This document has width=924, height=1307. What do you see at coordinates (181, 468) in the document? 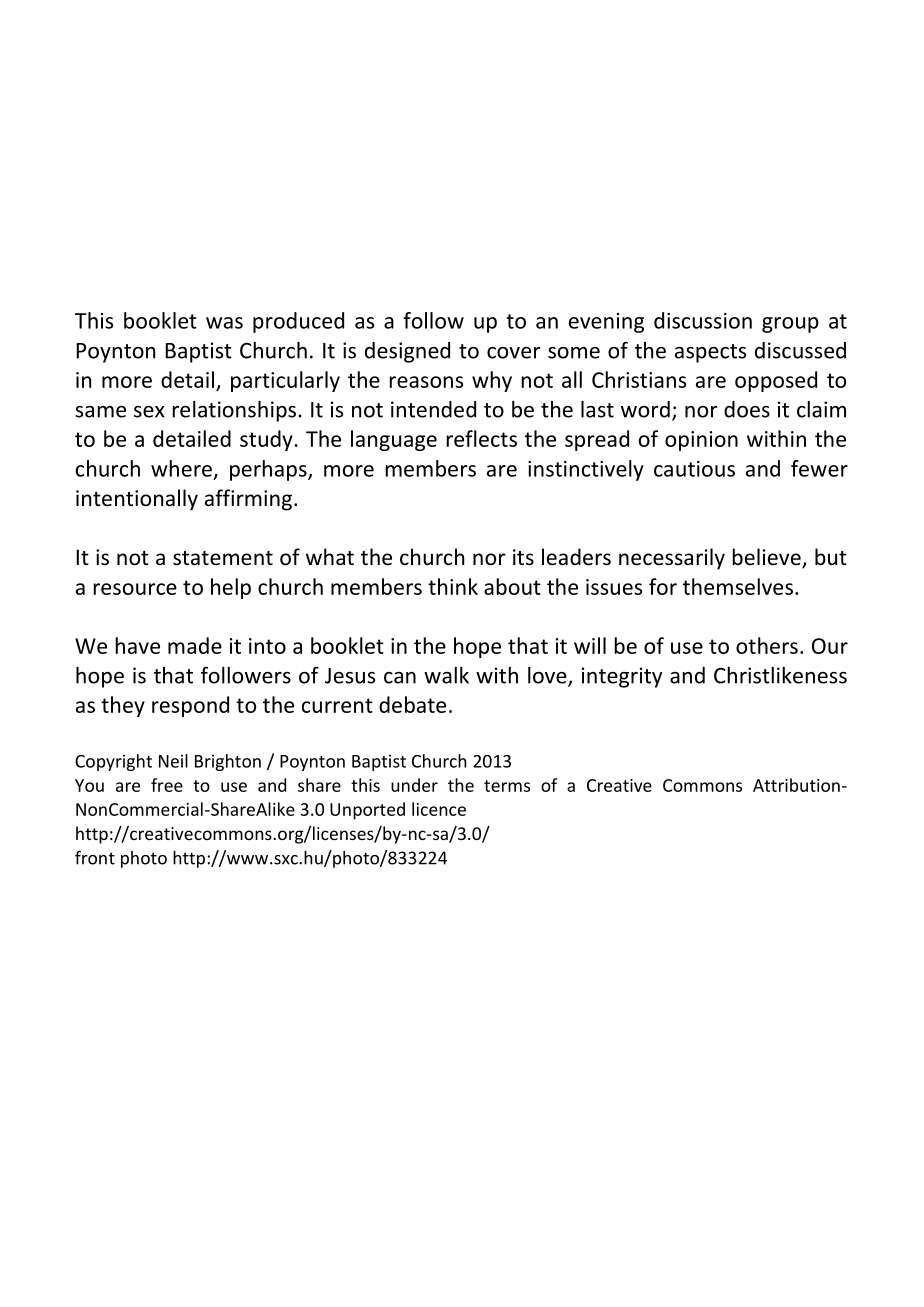
I see `where` at bounding box center [181, 468].
